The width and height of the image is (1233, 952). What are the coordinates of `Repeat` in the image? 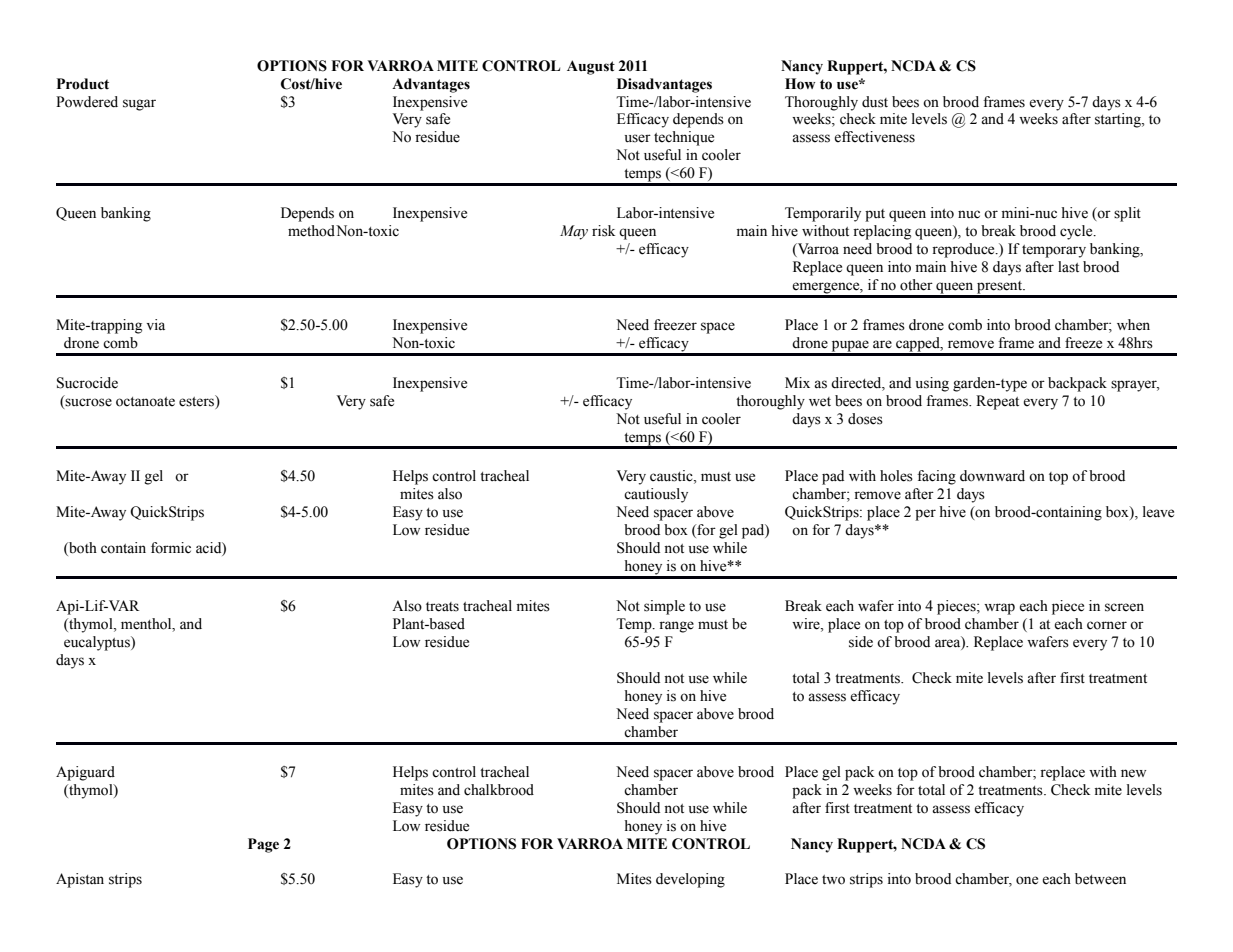 It's located at (997, 402).
